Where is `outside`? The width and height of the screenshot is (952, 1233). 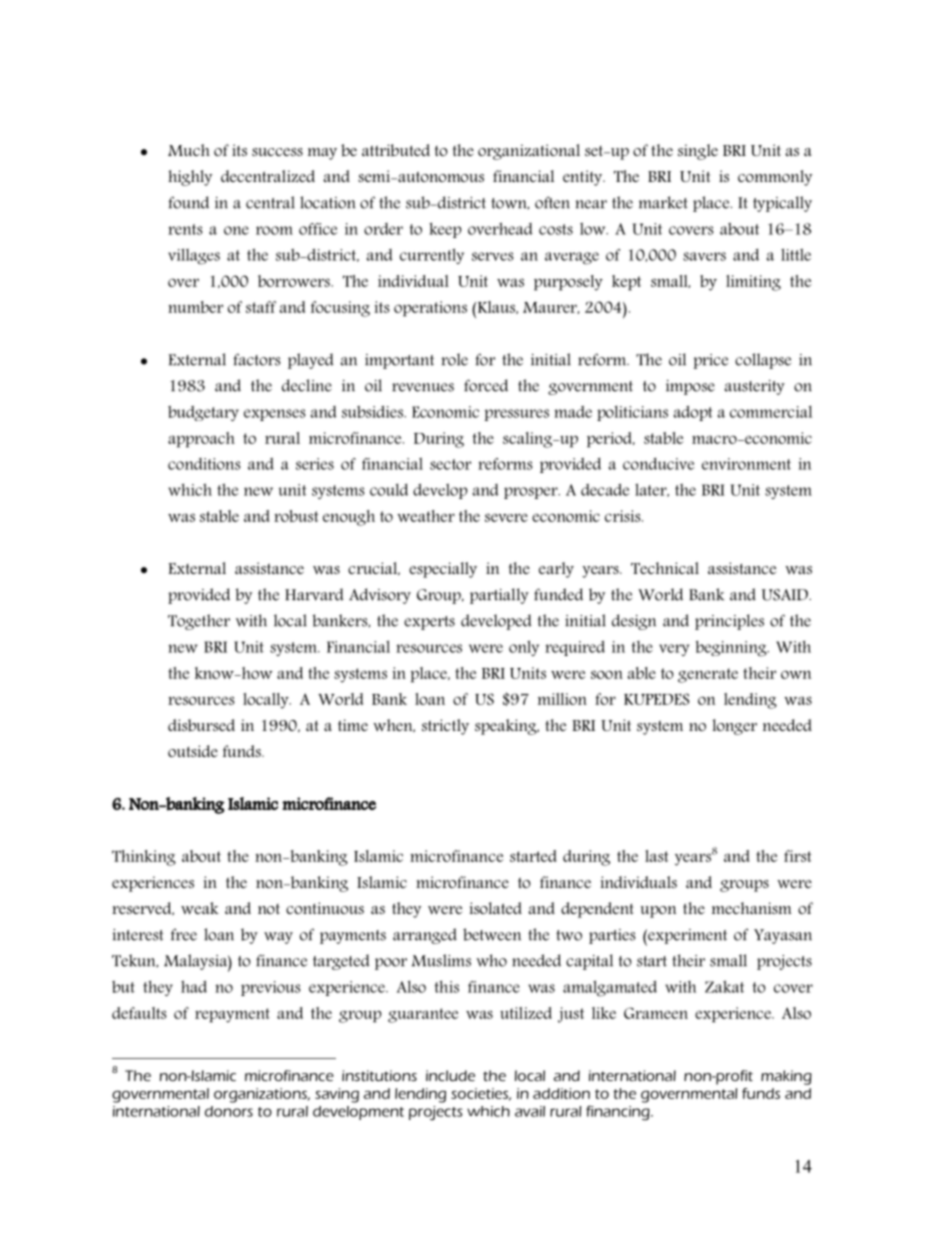 outside is located at coordinates (193, 751).
